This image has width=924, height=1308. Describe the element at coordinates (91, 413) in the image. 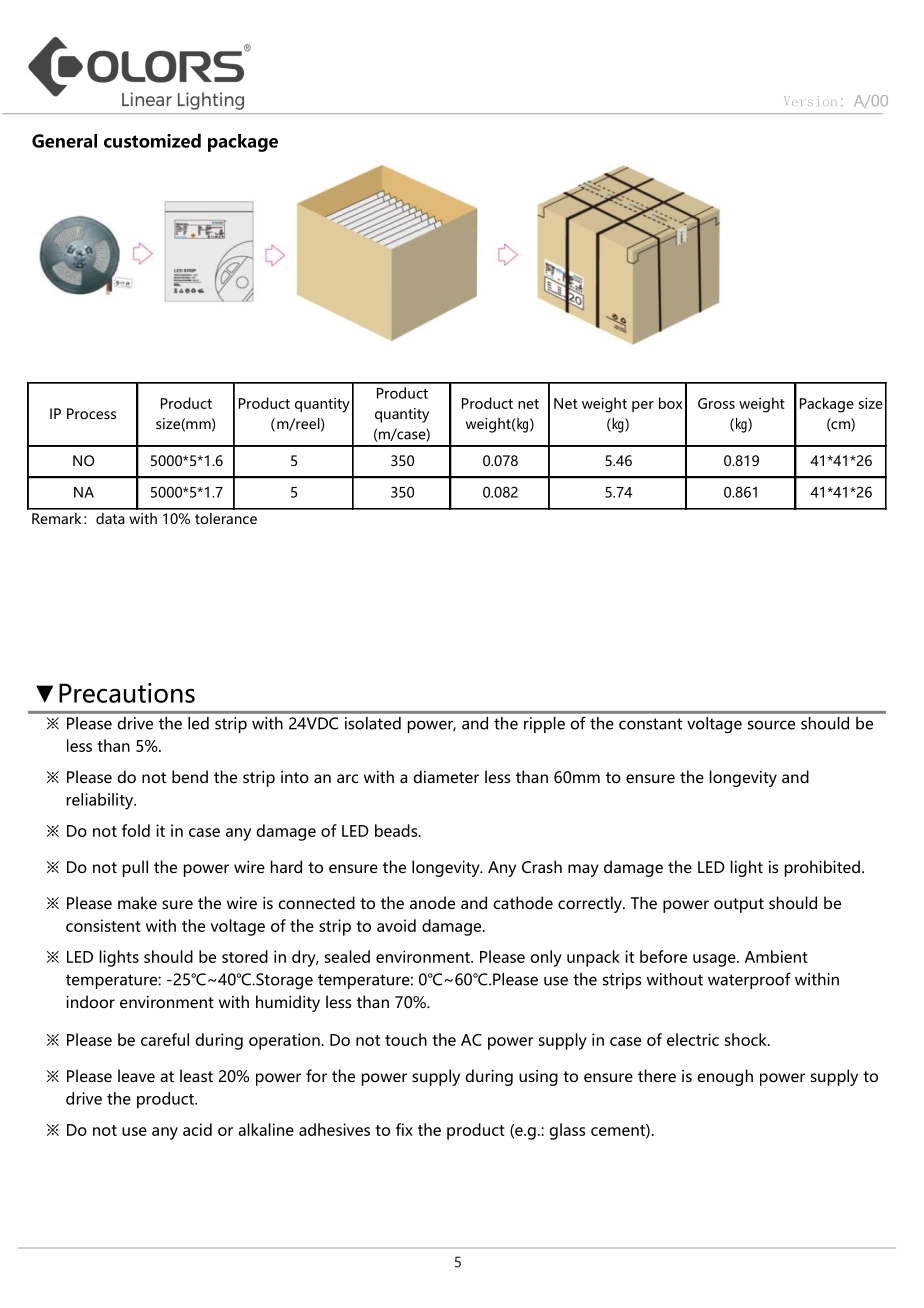

I see `Process` at that location.
